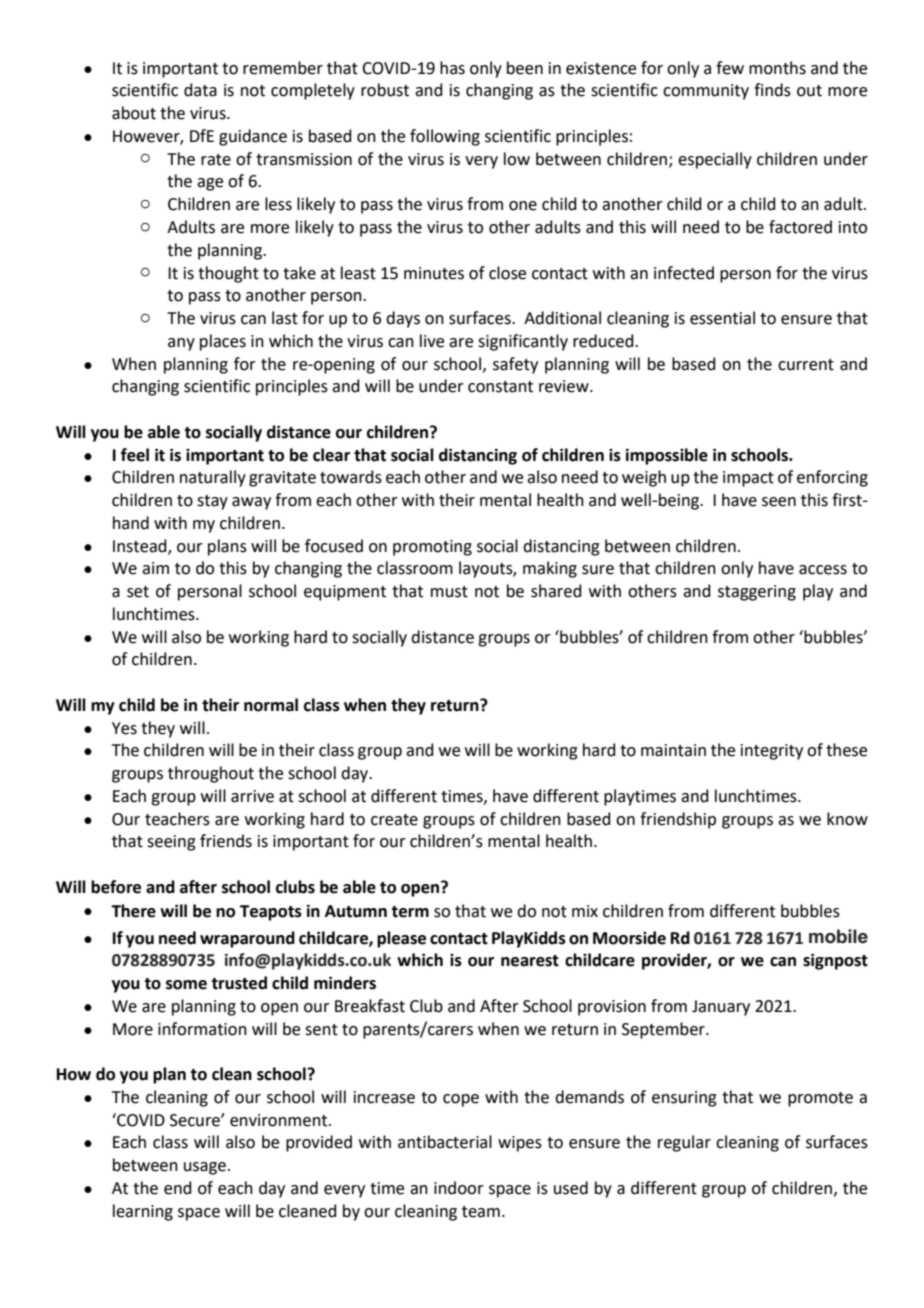  What do you see at coordinates (772, 90) in the page?
I see `finds` at bounding box center [772, 90].
